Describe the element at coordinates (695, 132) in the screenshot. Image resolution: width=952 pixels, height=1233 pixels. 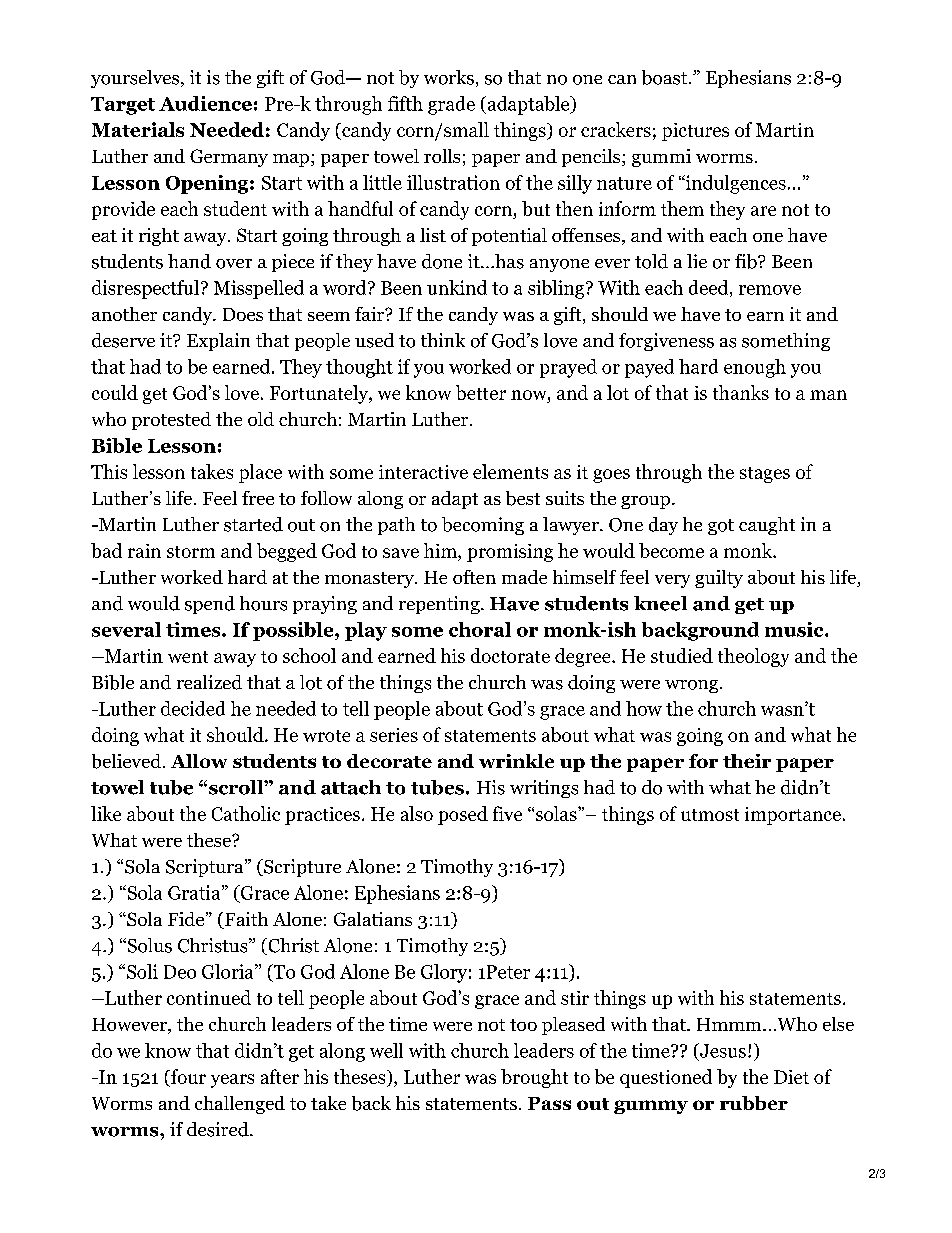
I see `pictures` at that location.
